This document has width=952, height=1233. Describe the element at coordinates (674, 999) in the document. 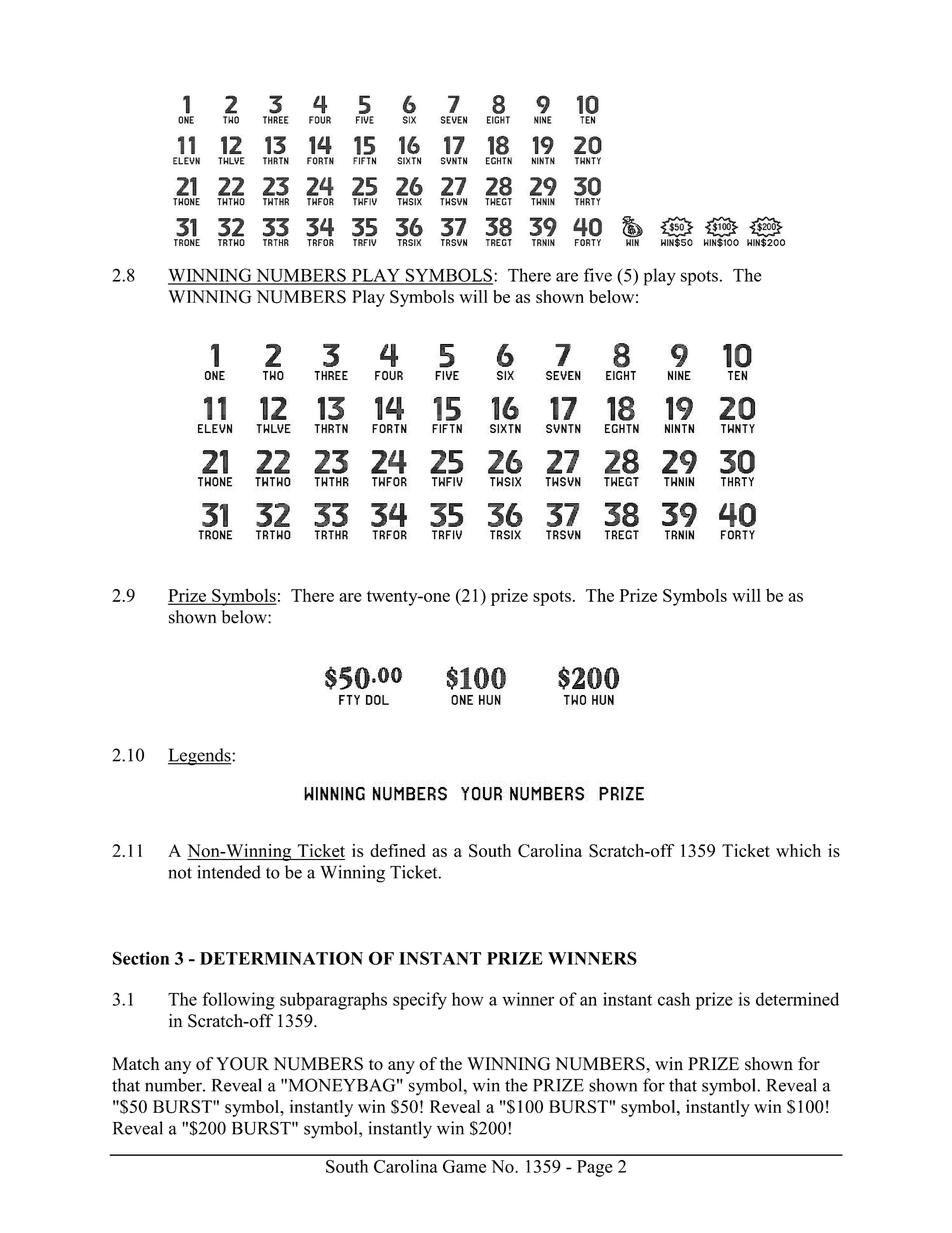

I see `cash` at that location.
